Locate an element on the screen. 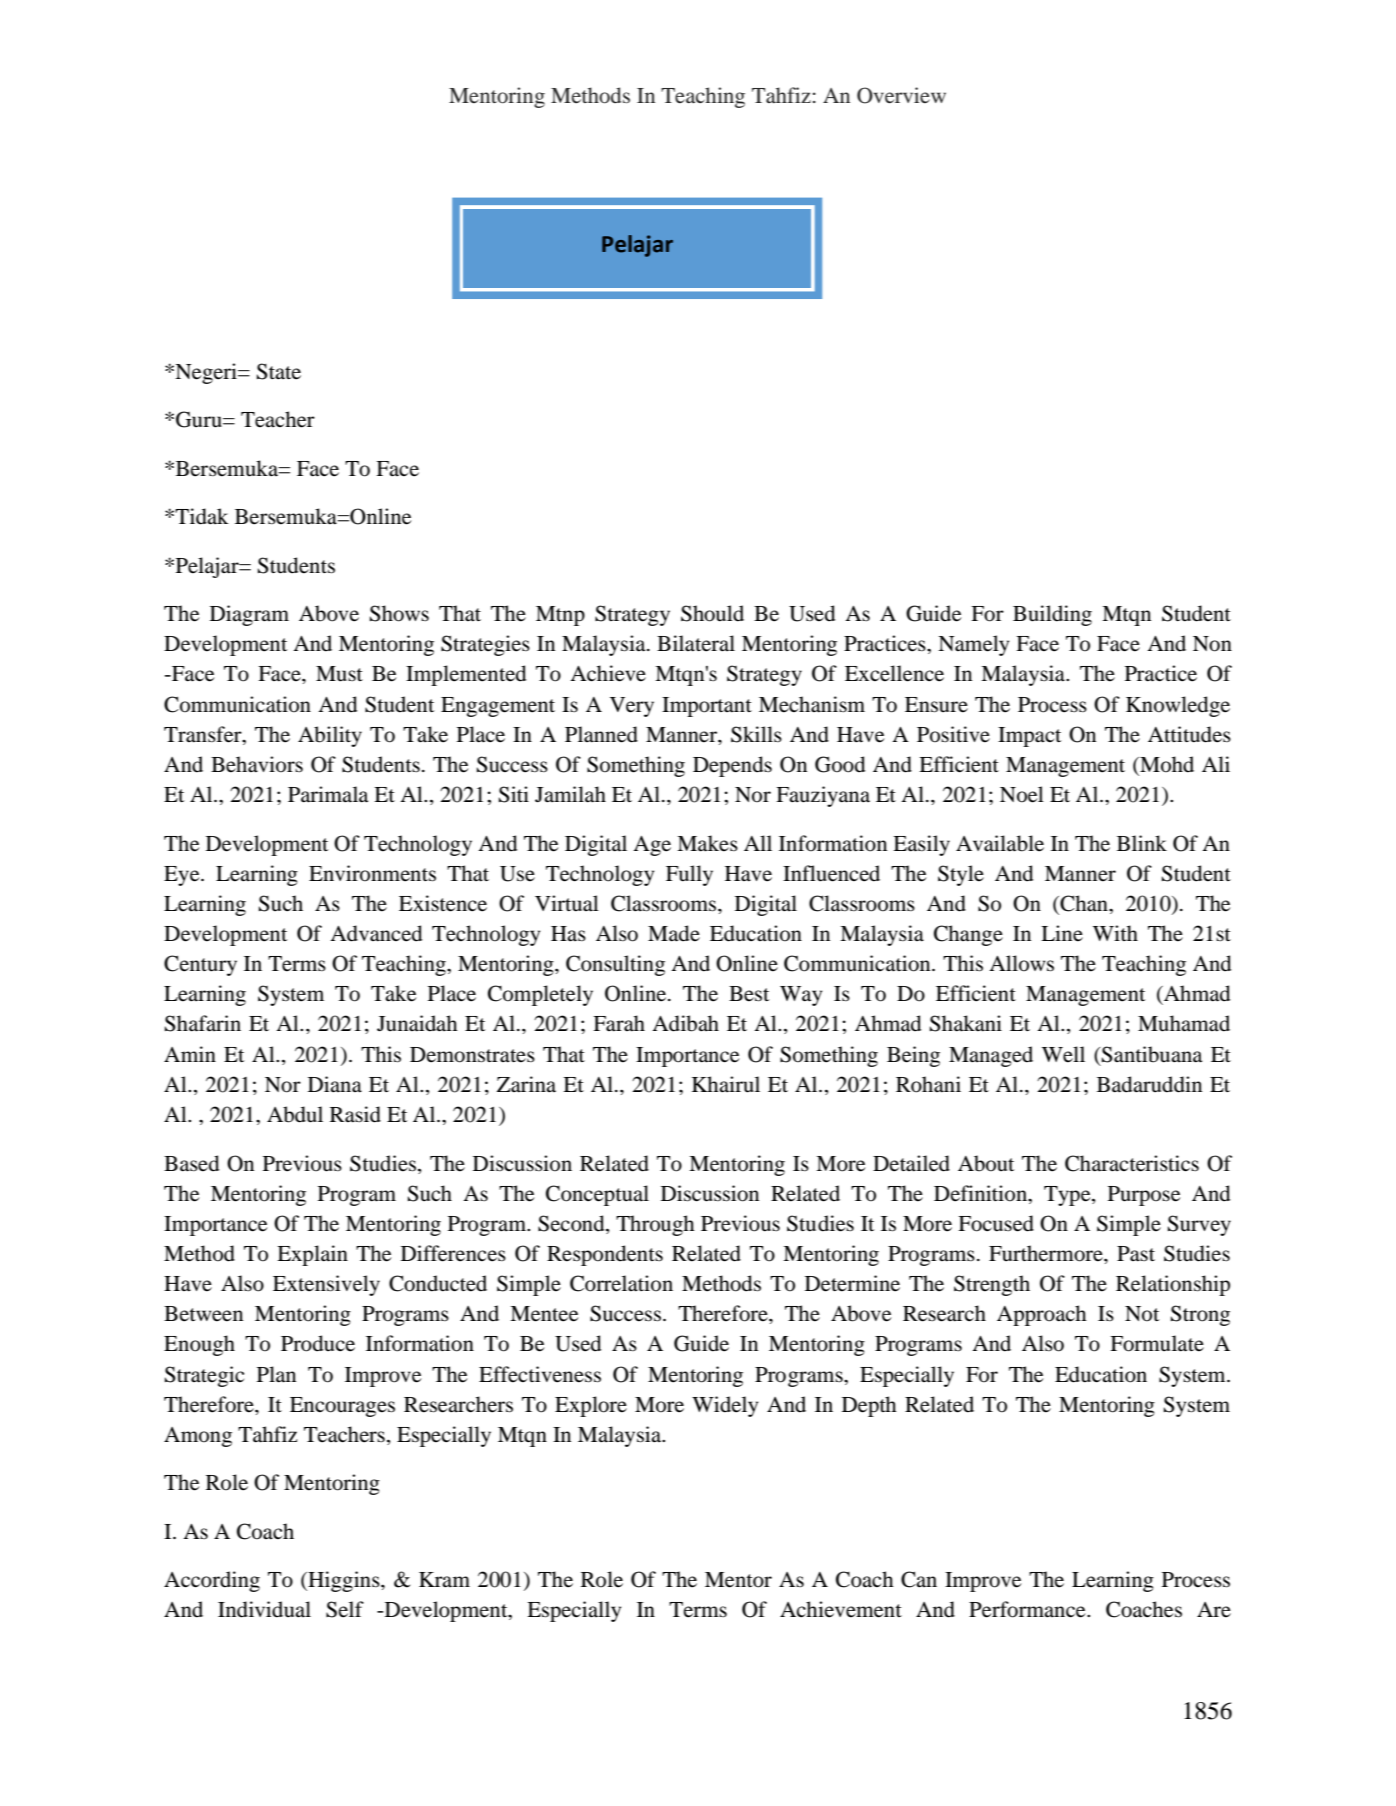 This screenshot has height=1806, width=1396. Farah is located at coordinates (619, 1023).
